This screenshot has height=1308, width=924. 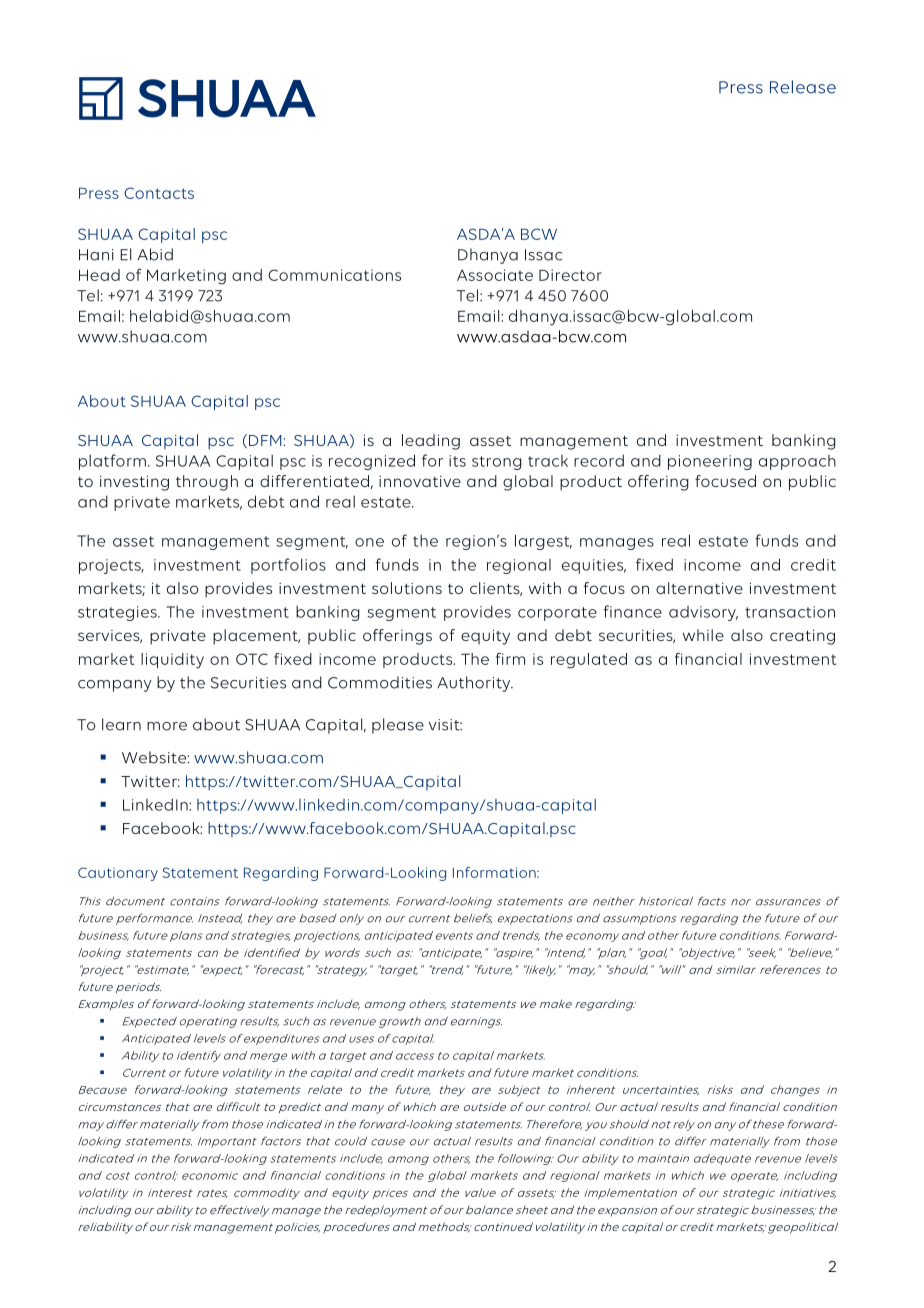 I want to click on please, so click(x=398, y=726).
